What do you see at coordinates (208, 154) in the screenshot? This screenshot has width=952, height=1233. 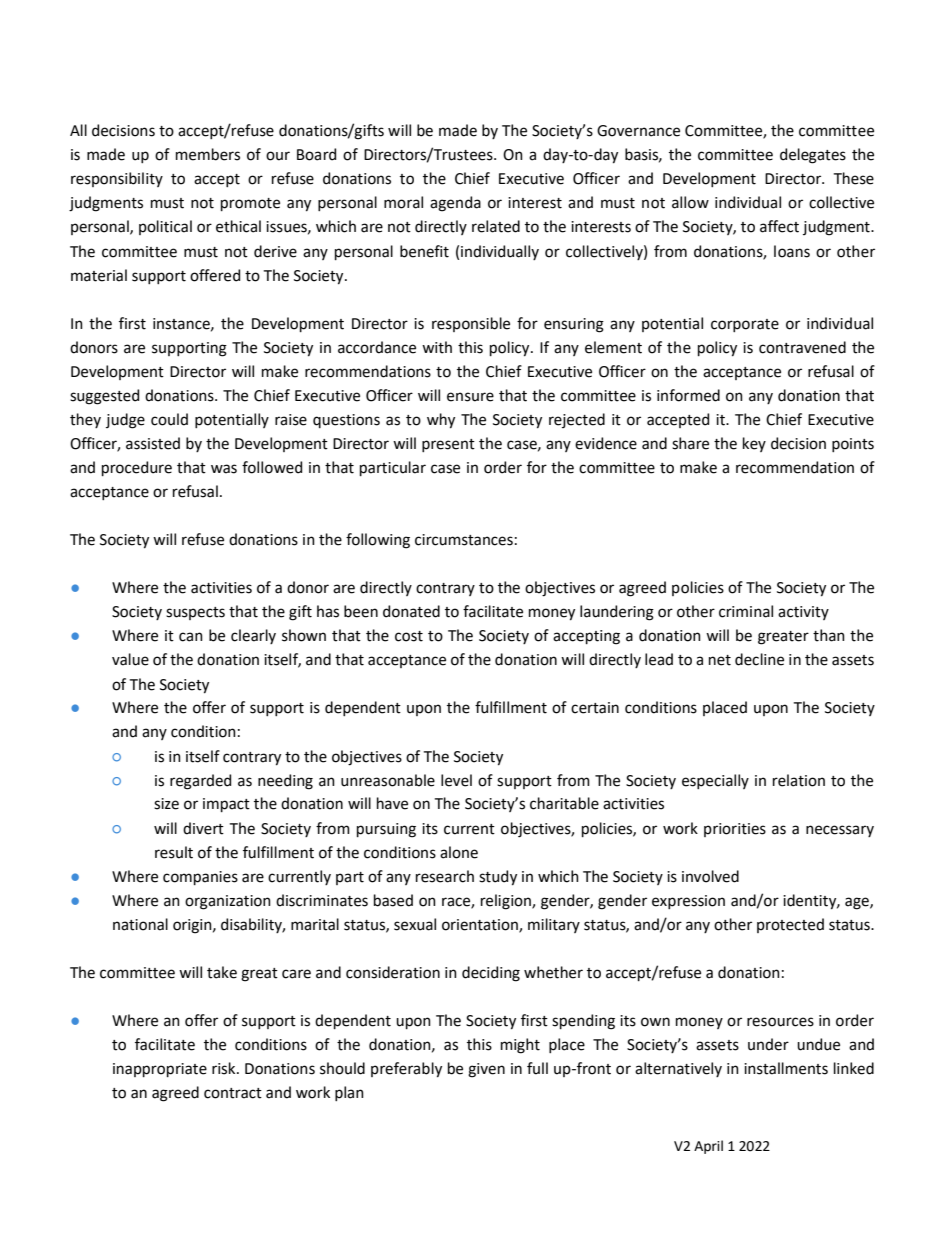 I see `members` at bounding box center [208, 154].
